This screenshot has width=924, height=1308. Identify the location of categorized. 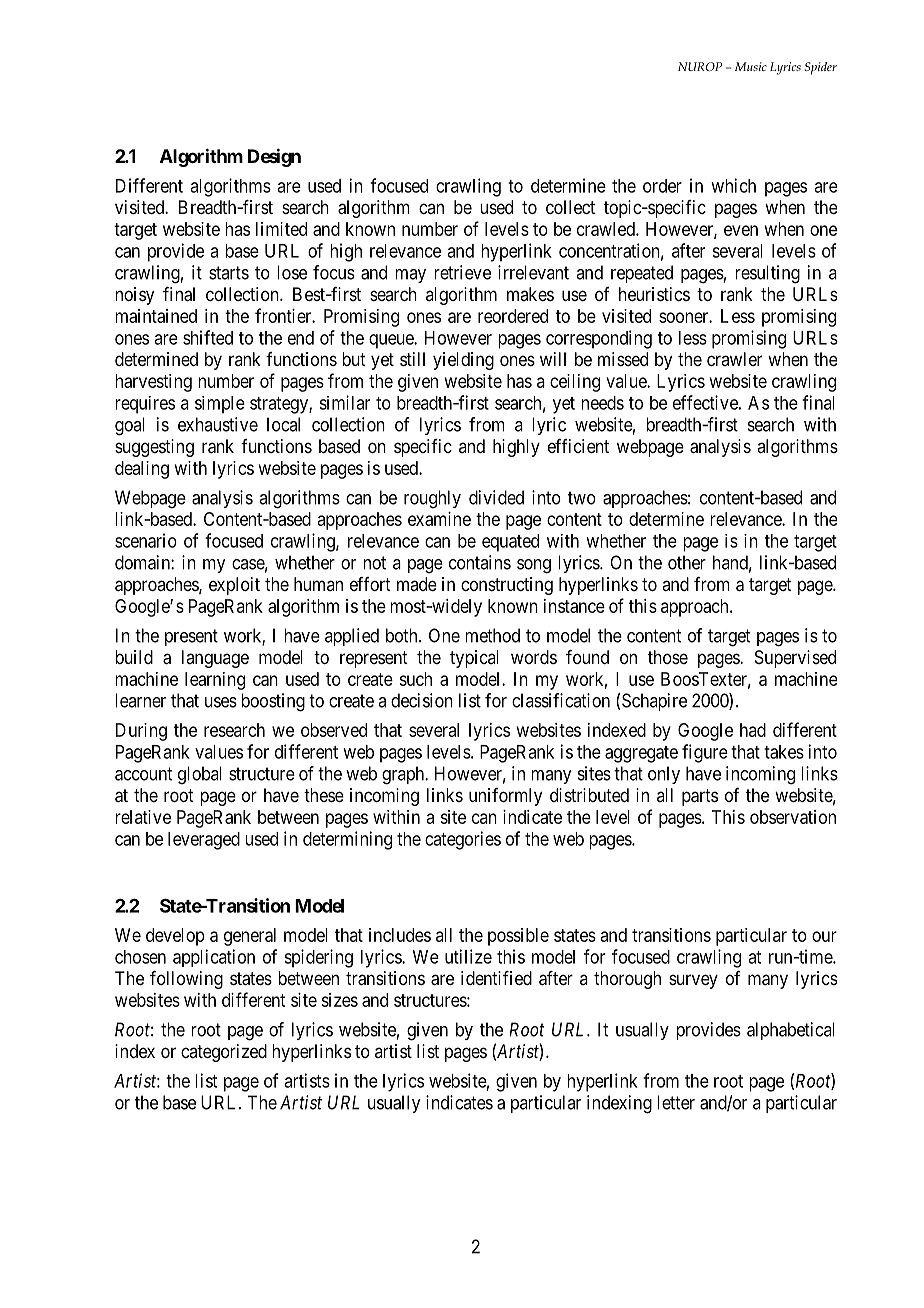
(224, 1053).
